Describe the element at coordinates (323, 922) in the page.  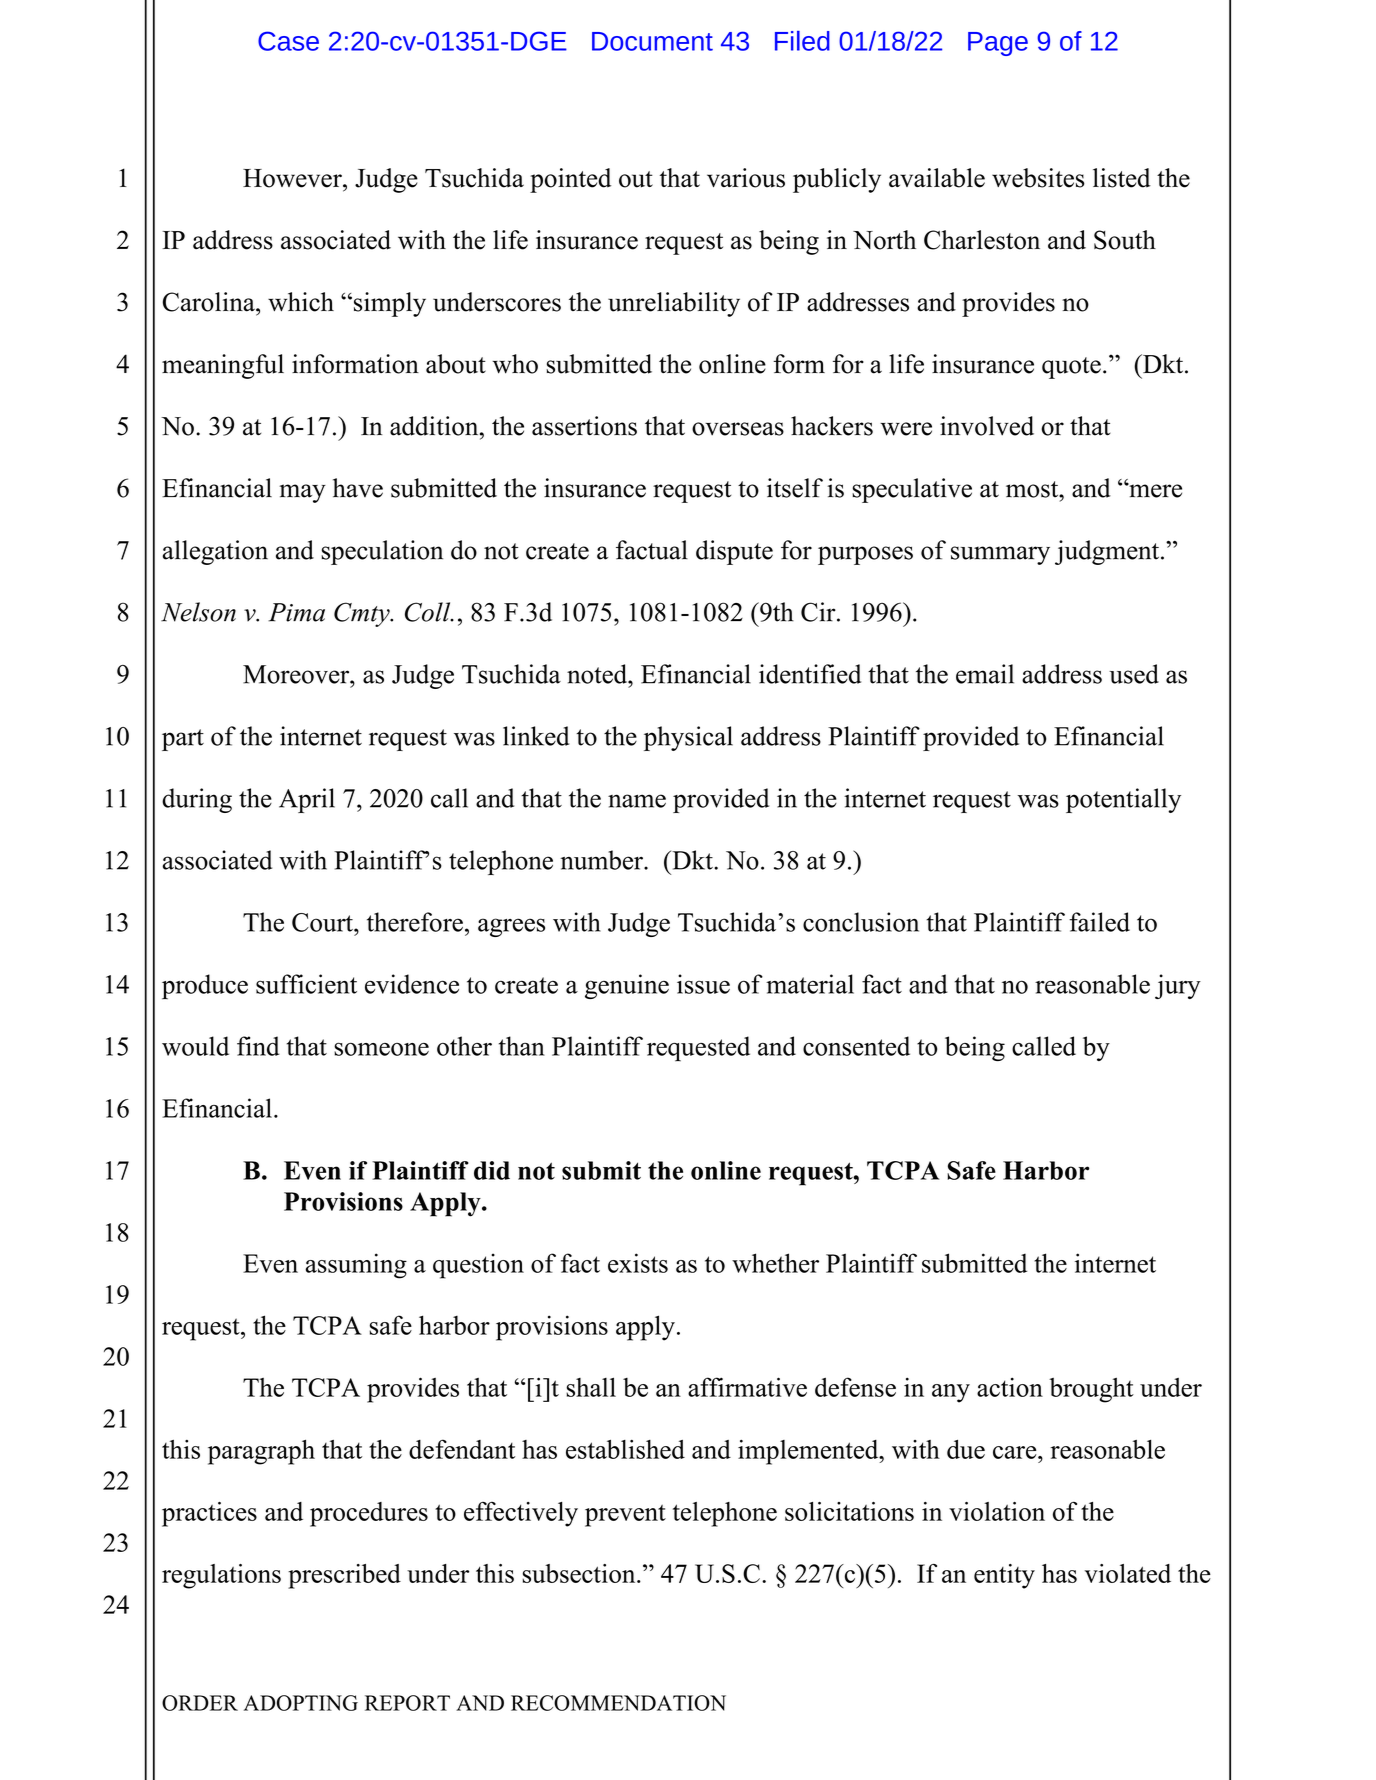
I see `Court` at that location.
